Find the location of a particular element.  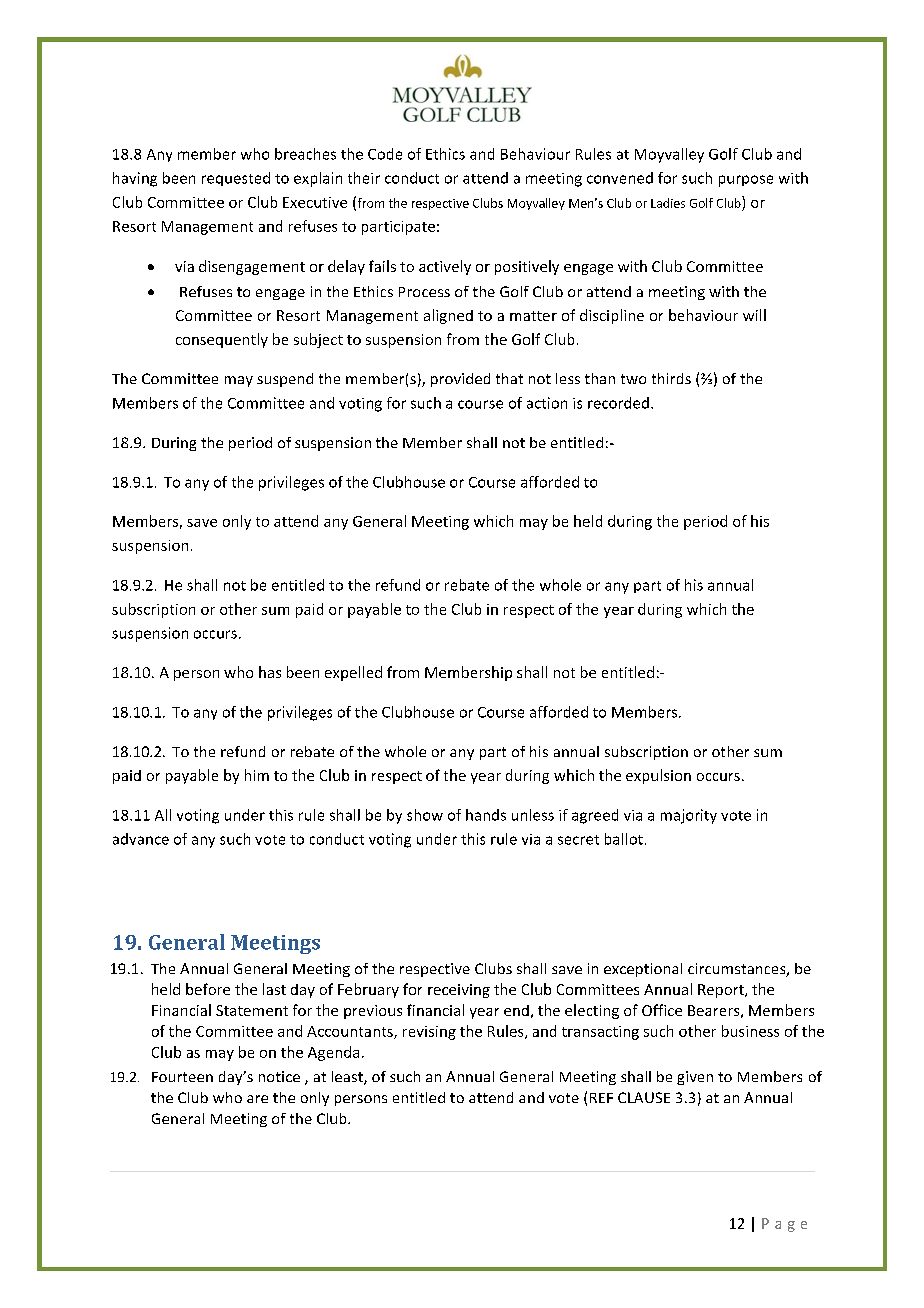

consequently is located at coordinates (222, 340).
